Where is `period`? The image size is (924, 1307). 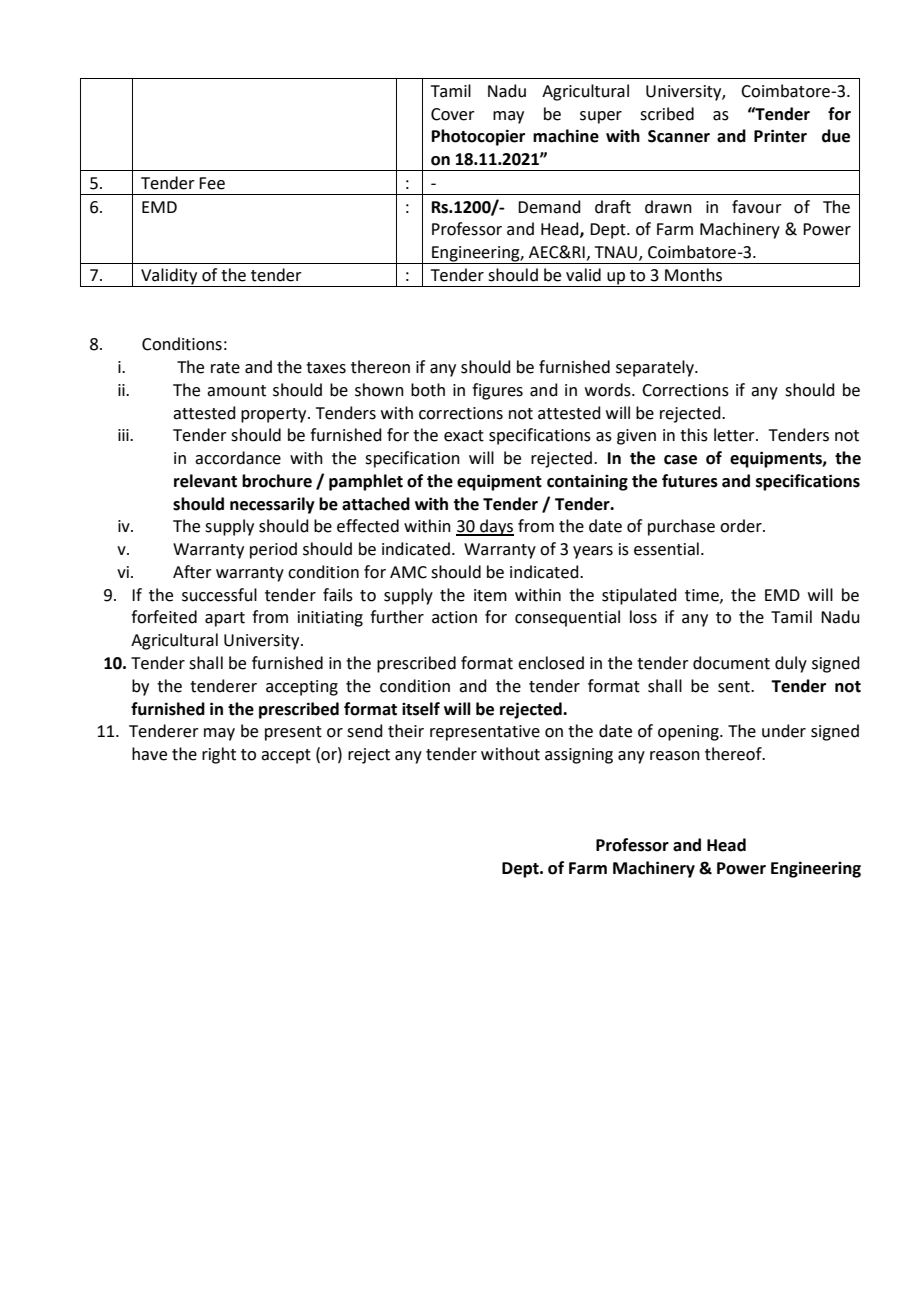 period is located at coordinates (273, 550).
